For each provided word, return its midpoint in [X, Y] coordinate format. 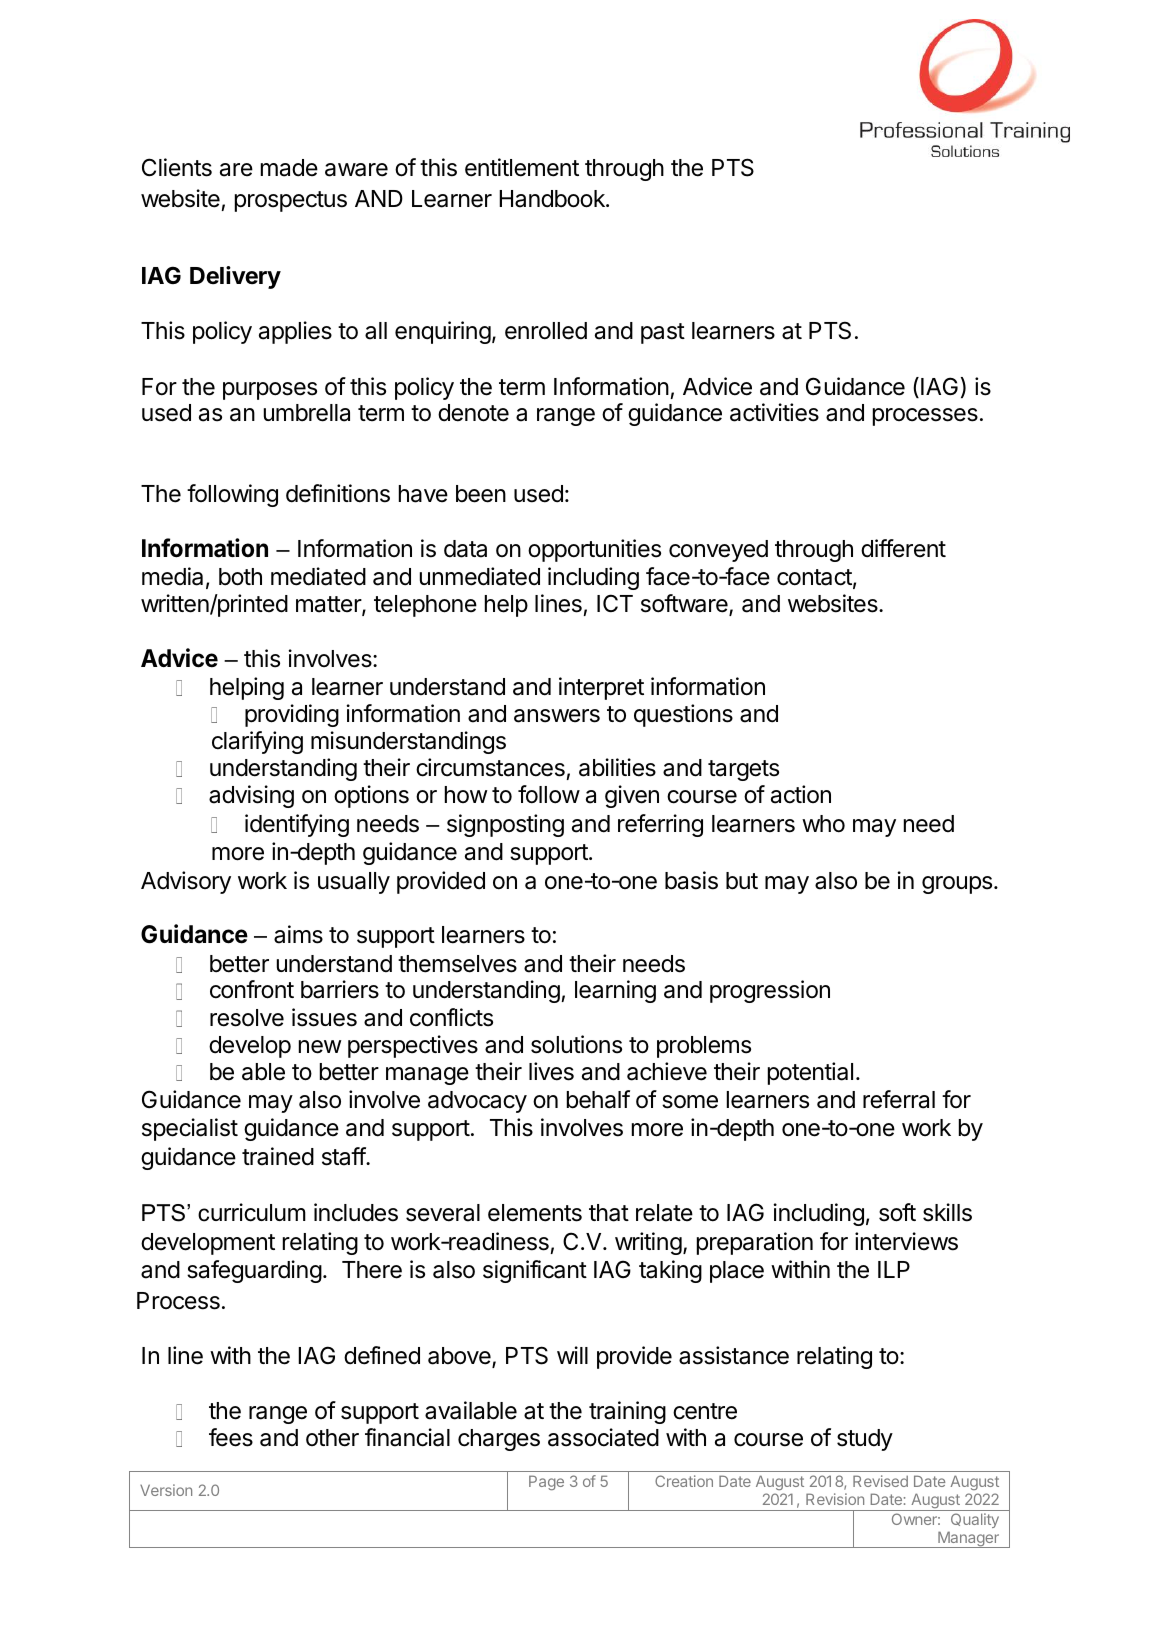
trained [278, 1156]
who [823, 824]
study [865, 1440]
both [240, 577]
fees [231, 1437]
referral [899, 1099]
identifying [297, 825]
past [663, 333]
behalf [598, 1099]
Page [546, 1482]
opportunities [594, 550]
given [632, 796]
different [903, 548]
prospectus [291, 201]
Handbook [553, 199]
